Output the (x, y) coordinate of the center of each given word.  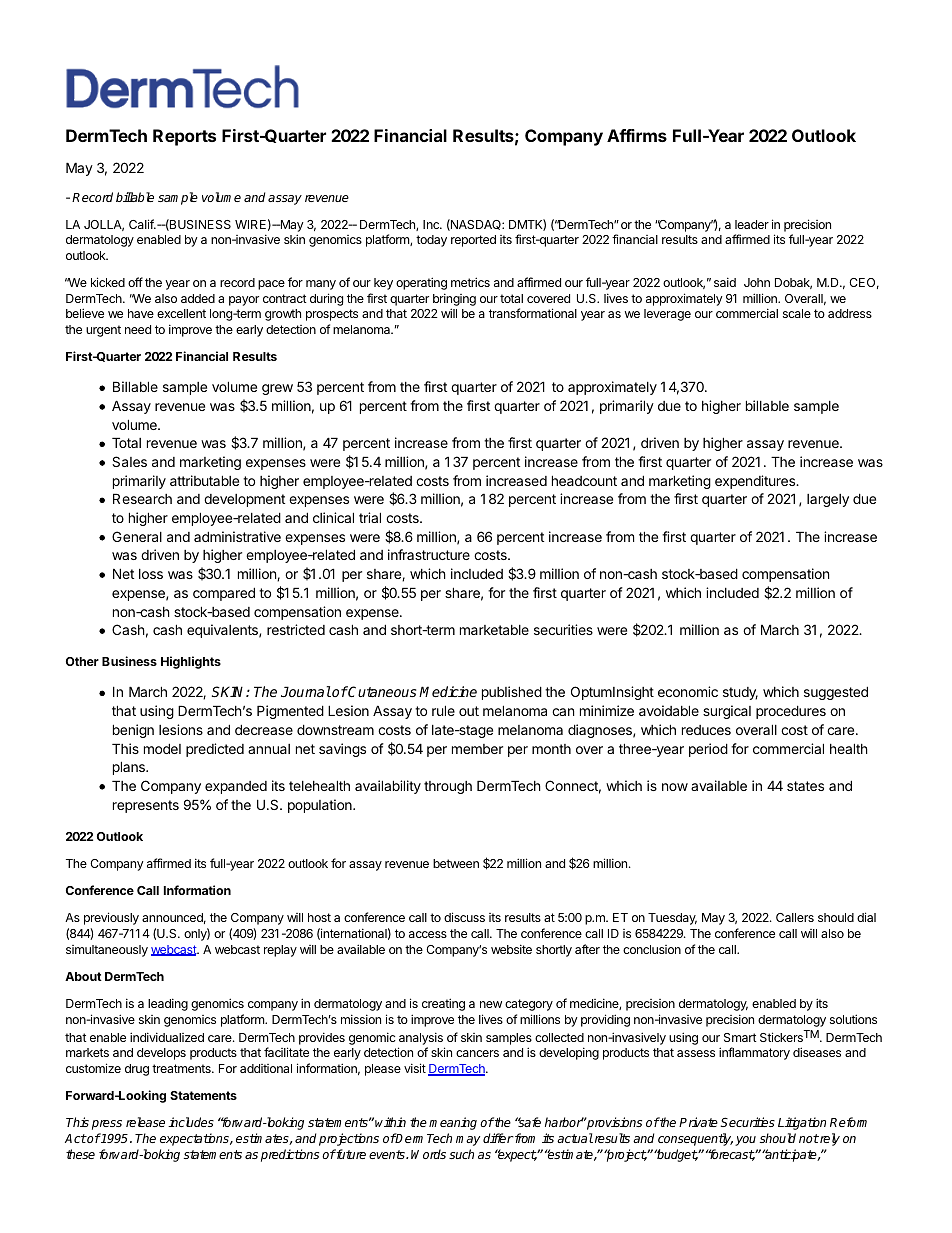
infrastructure (429, 554)
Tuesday (672, 919)
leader (752, 224)
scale (797, 313)
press (107, 1125)
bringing (454, 301)
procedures (791, 712)
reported (473, 241)
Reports (184, 137)
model (162, 748)
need (138, 329)
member (477, 749)
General (137, 536)
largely (828, 500)
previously (111, 918)
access (428, 934)
